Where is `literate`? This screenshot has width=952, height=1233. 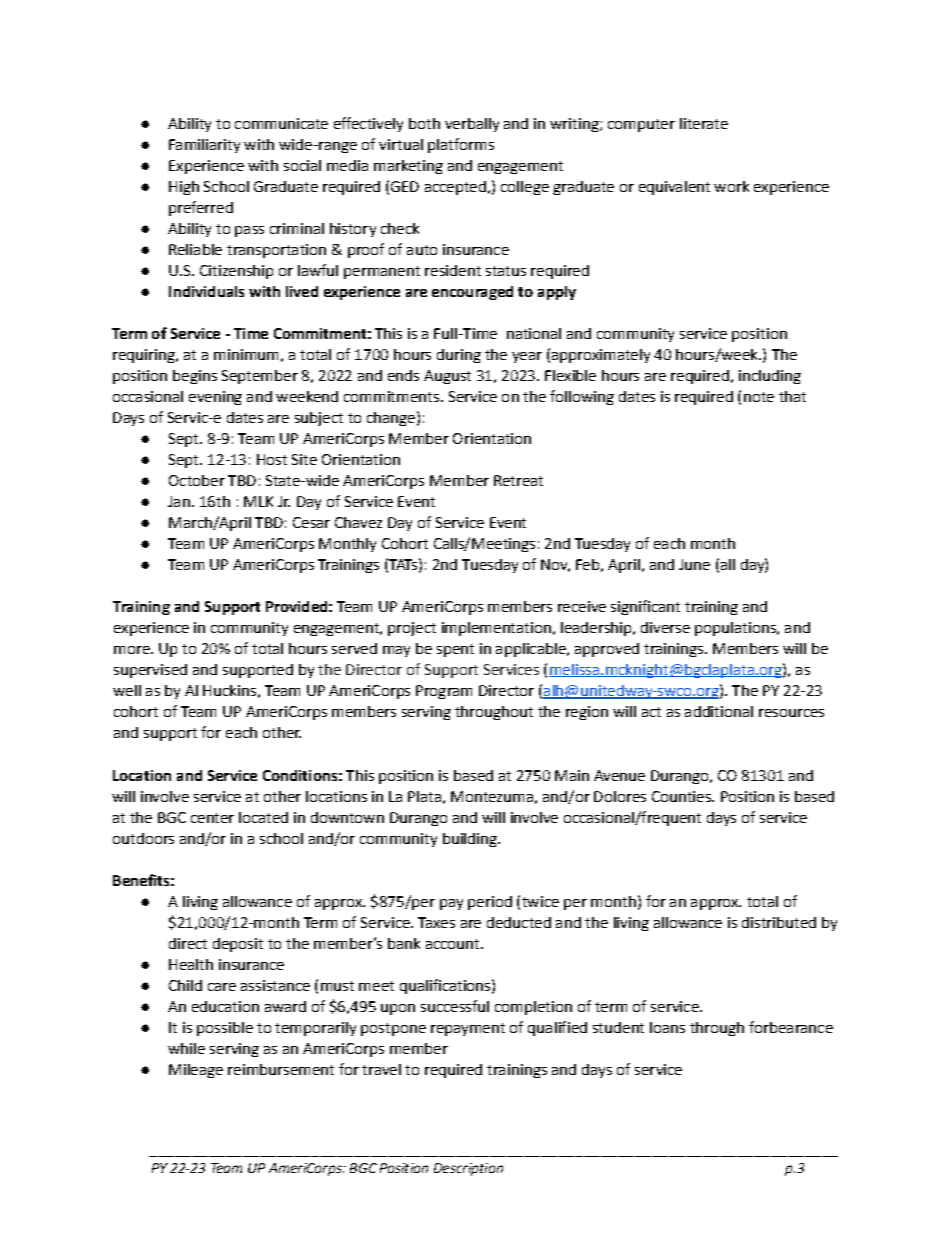 literate is located at coordinates (704, 123).
